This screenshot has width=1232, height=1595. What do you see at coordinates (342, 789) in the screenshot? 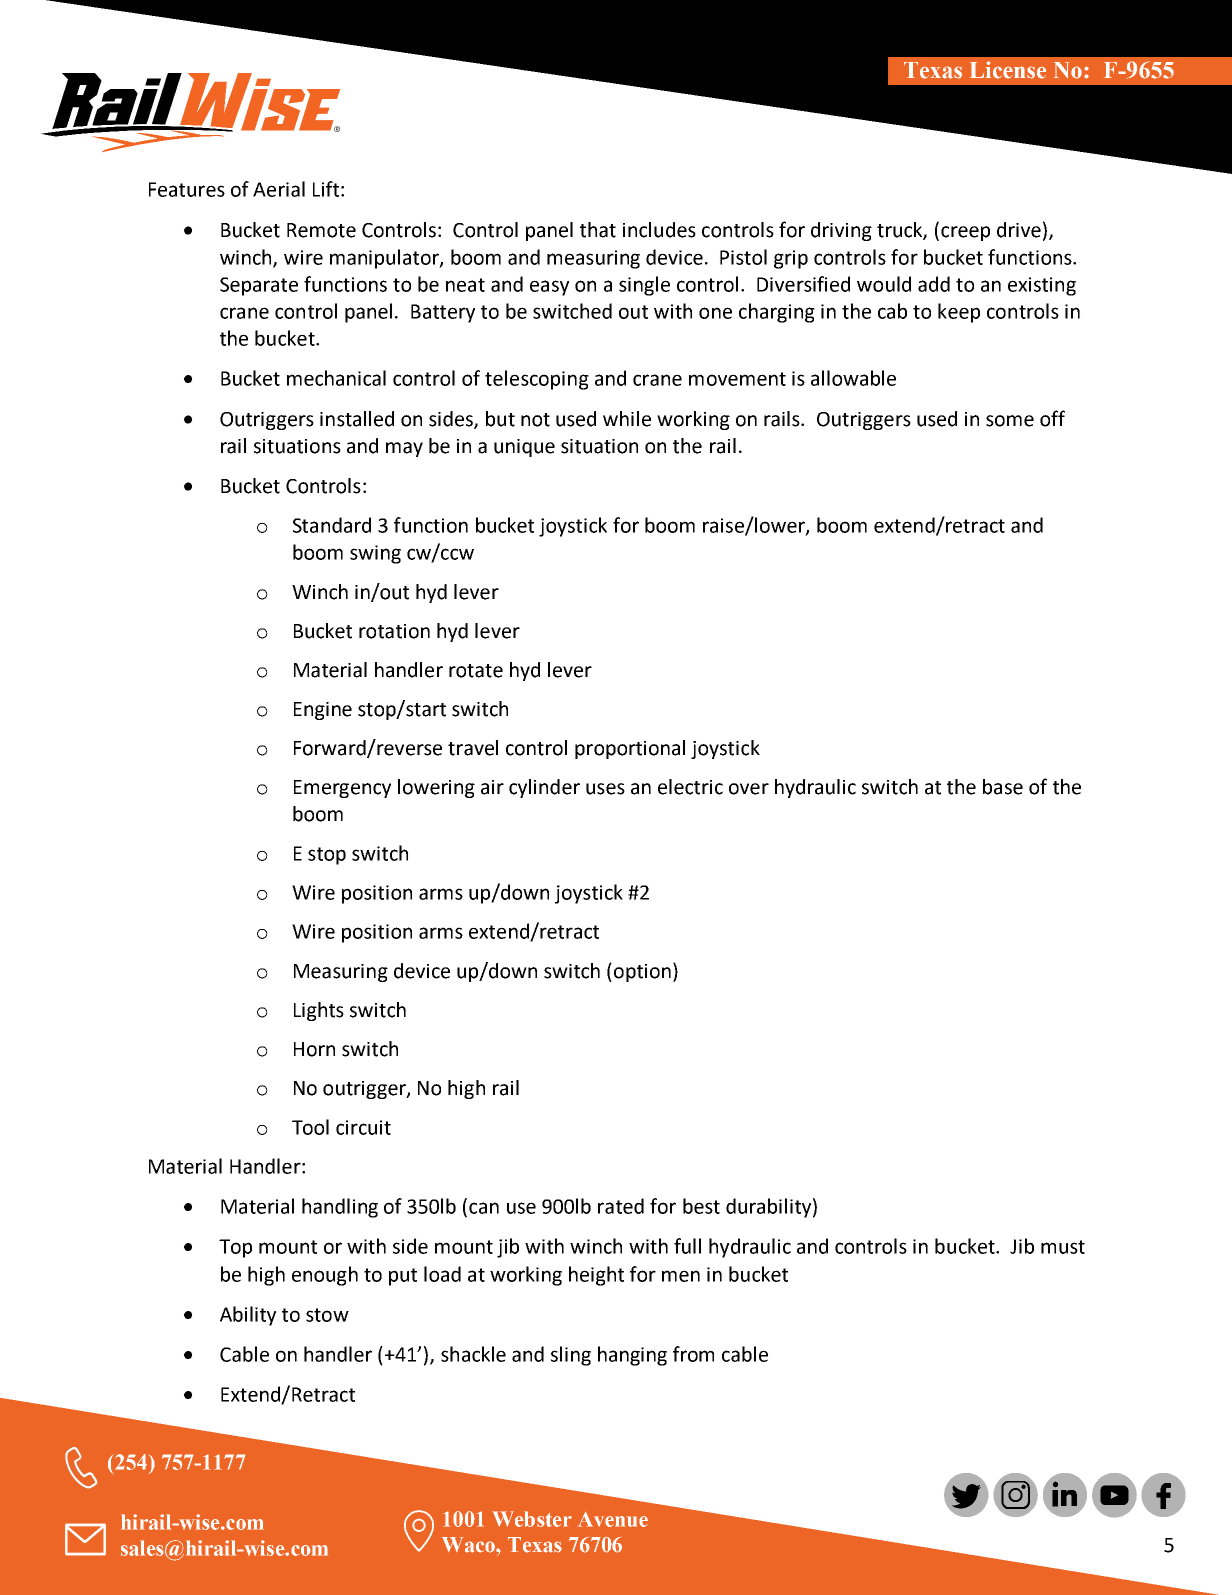
I see `Emergency` at bounding box center [342, 789].
